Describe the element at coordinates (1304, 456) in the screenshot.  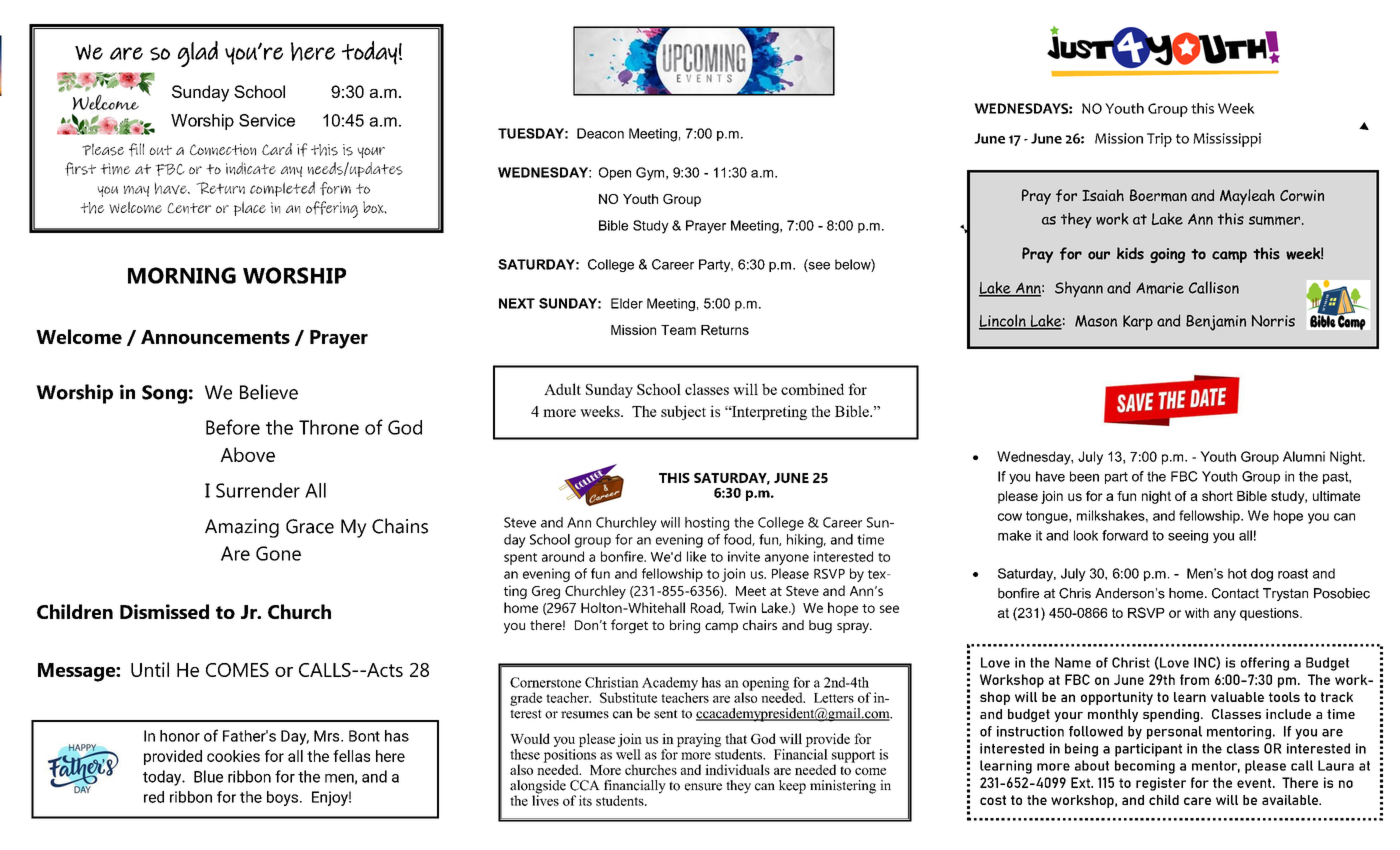
I see `Alumni` at that location.
